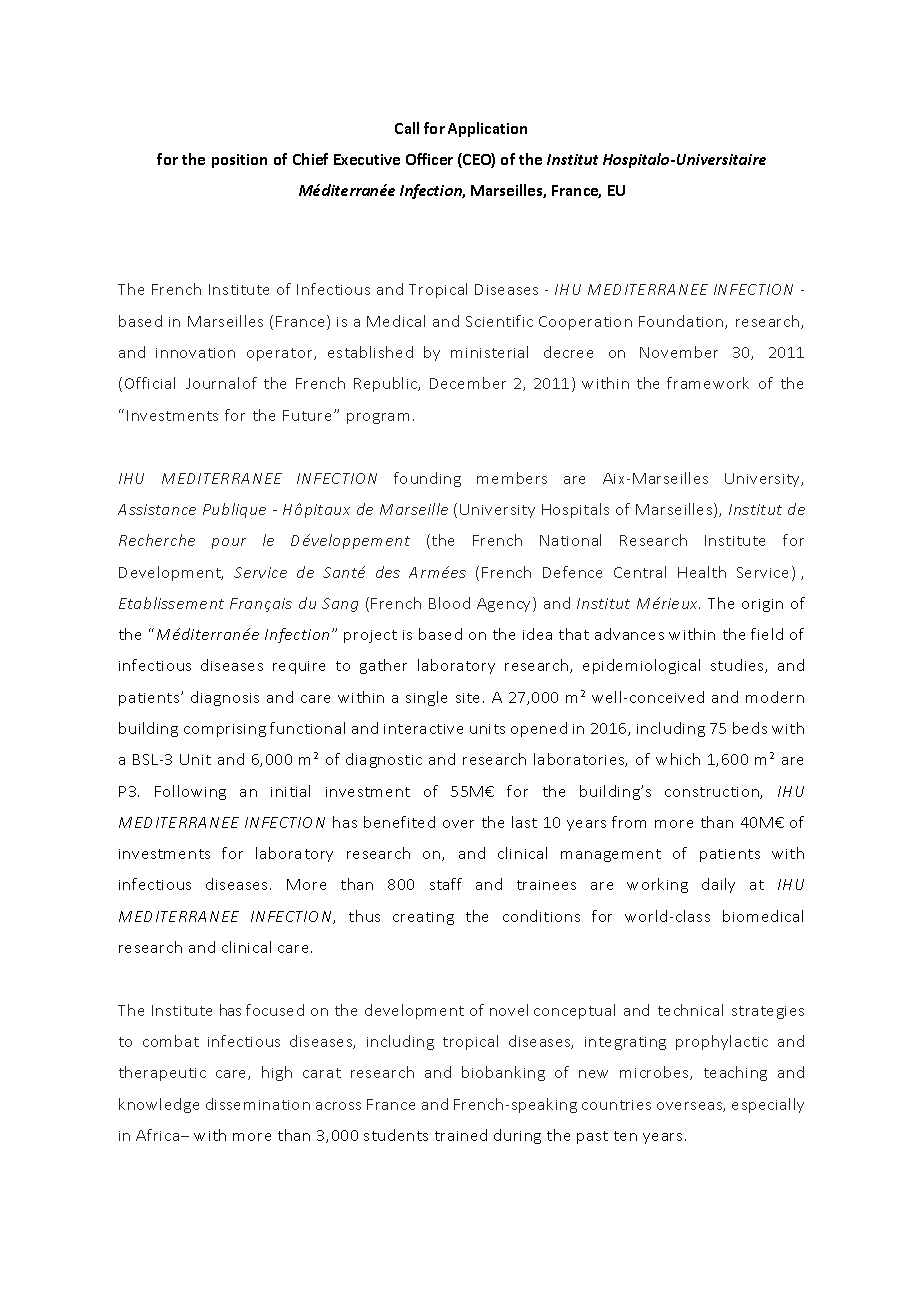 The width and height of the screenshot is (924, 1308). What do you see at coordinates (275, 1010) in the screenshot?
I see `focused` at bounding box center [275, 1010].
